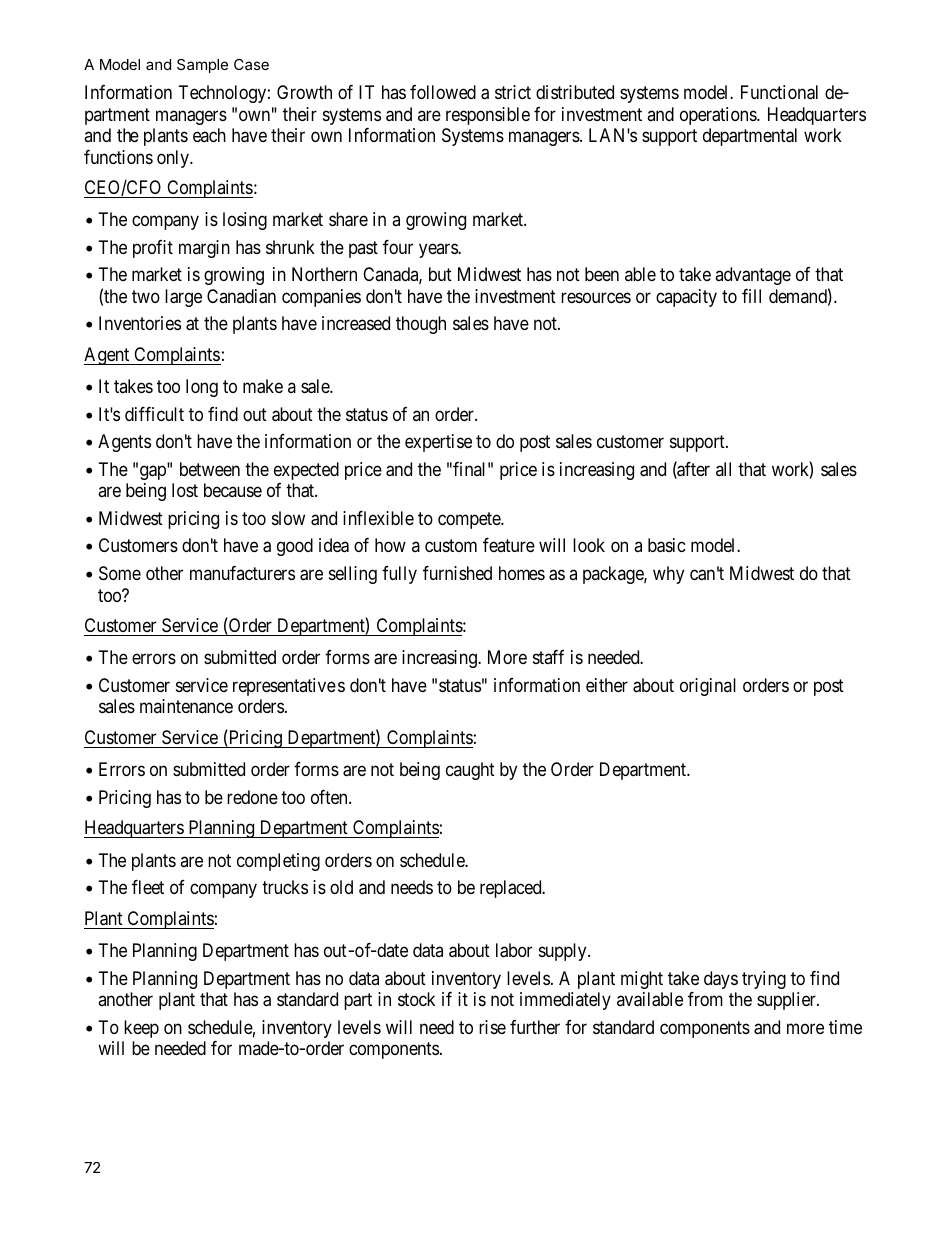 The image size is (952, 1233). What do you see at coordinates (779, 92) in the page?
I see `Functional` at bounding box center [779, 92].
